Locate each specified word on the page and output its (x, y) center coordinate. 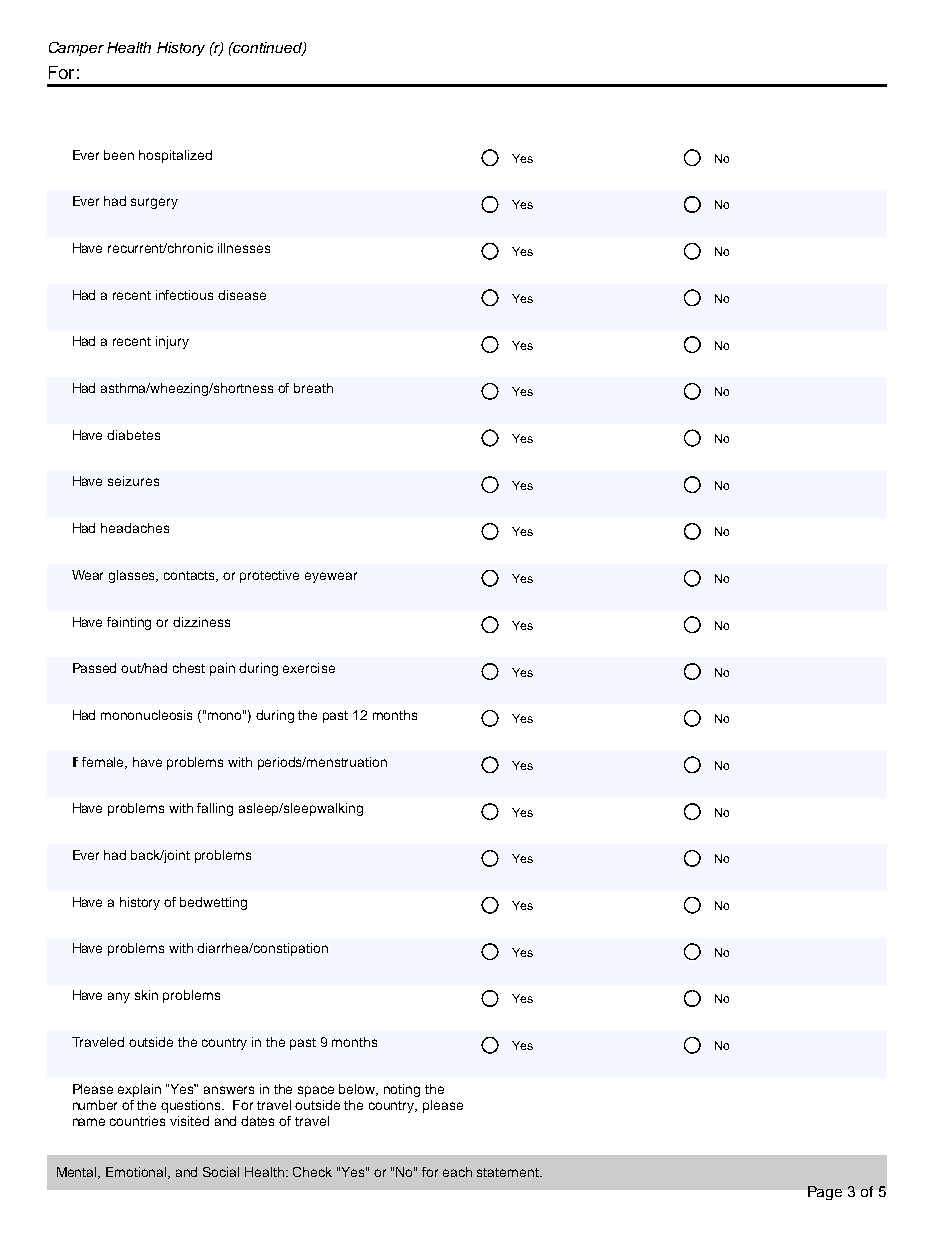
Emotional (138, 1173)
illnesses (244, 248)
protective (269, 576)
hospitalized (175, 156)
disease (242, 295)
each (457, 1172)
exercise (309, 668)
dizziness (201, 622)
